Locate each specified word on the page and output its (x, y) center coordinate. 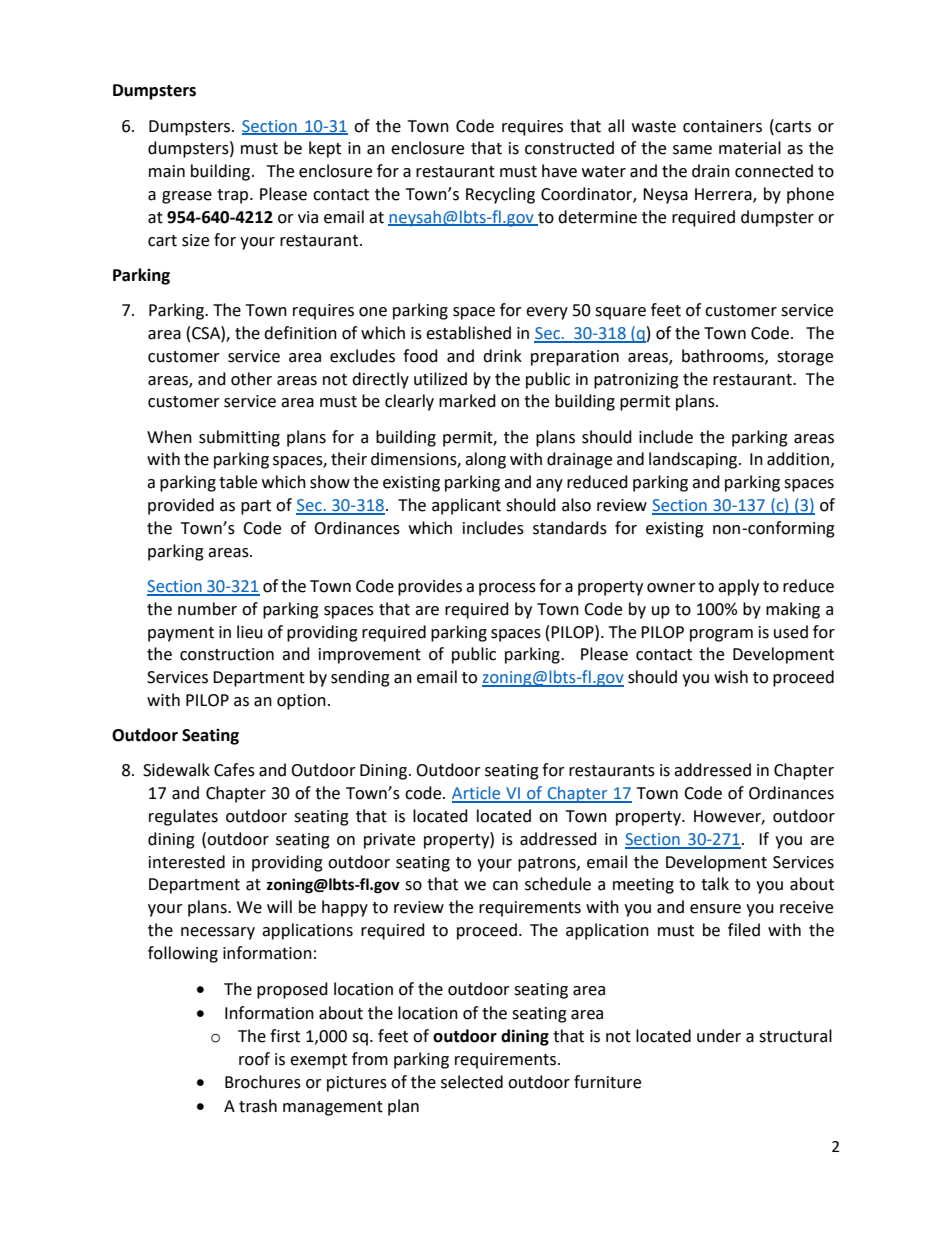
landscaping (694, 460)
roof (254, 1059)
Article (477, 794)
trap (234, 196)
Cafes (234, 770)
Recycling (500, 195)
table (238, 482)
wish (731, 677)
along (485, 460)
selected (472, 1082)
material (750, 148)
